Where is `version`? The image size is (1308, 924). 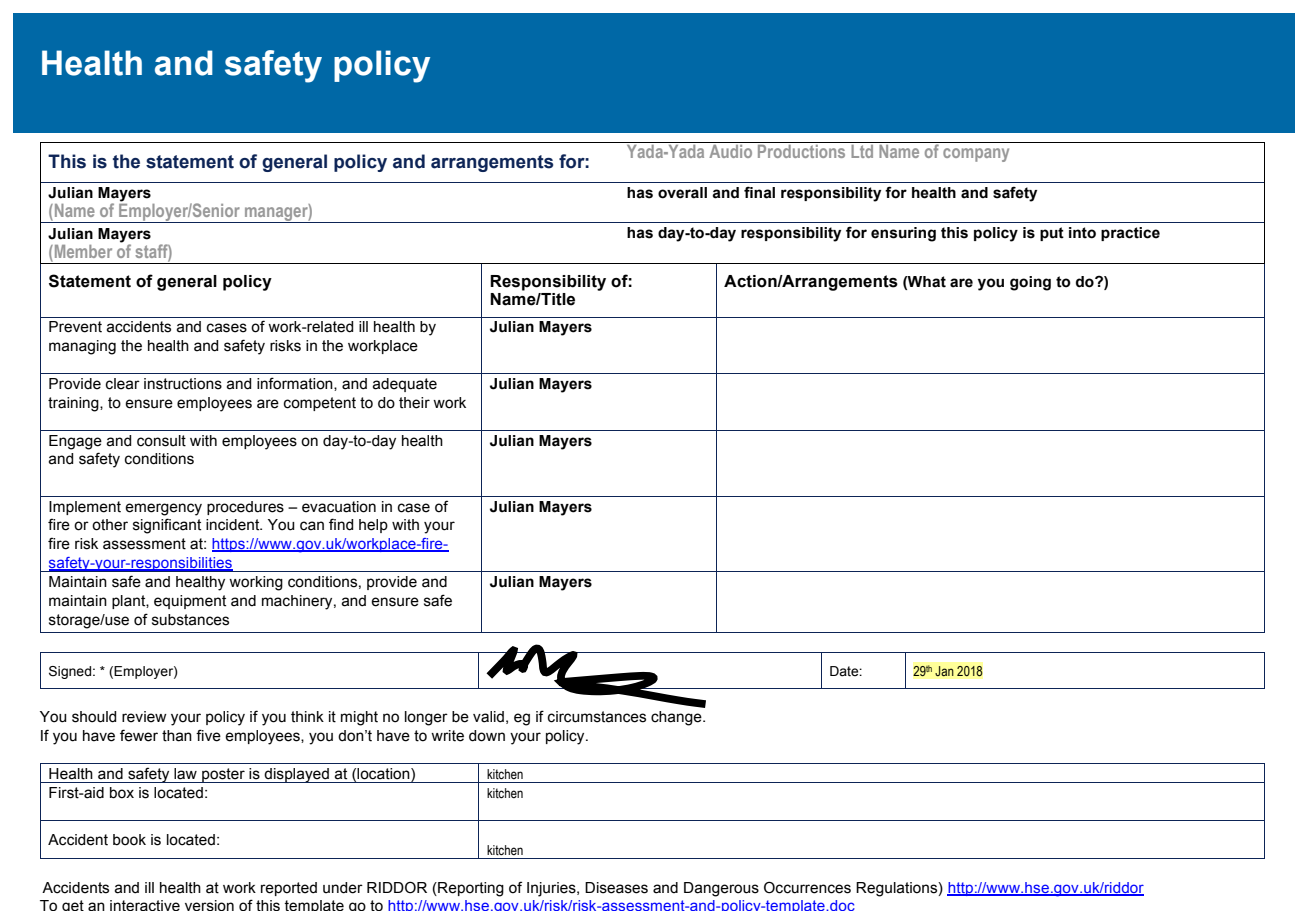
version is located at coordinates (209, 905).
